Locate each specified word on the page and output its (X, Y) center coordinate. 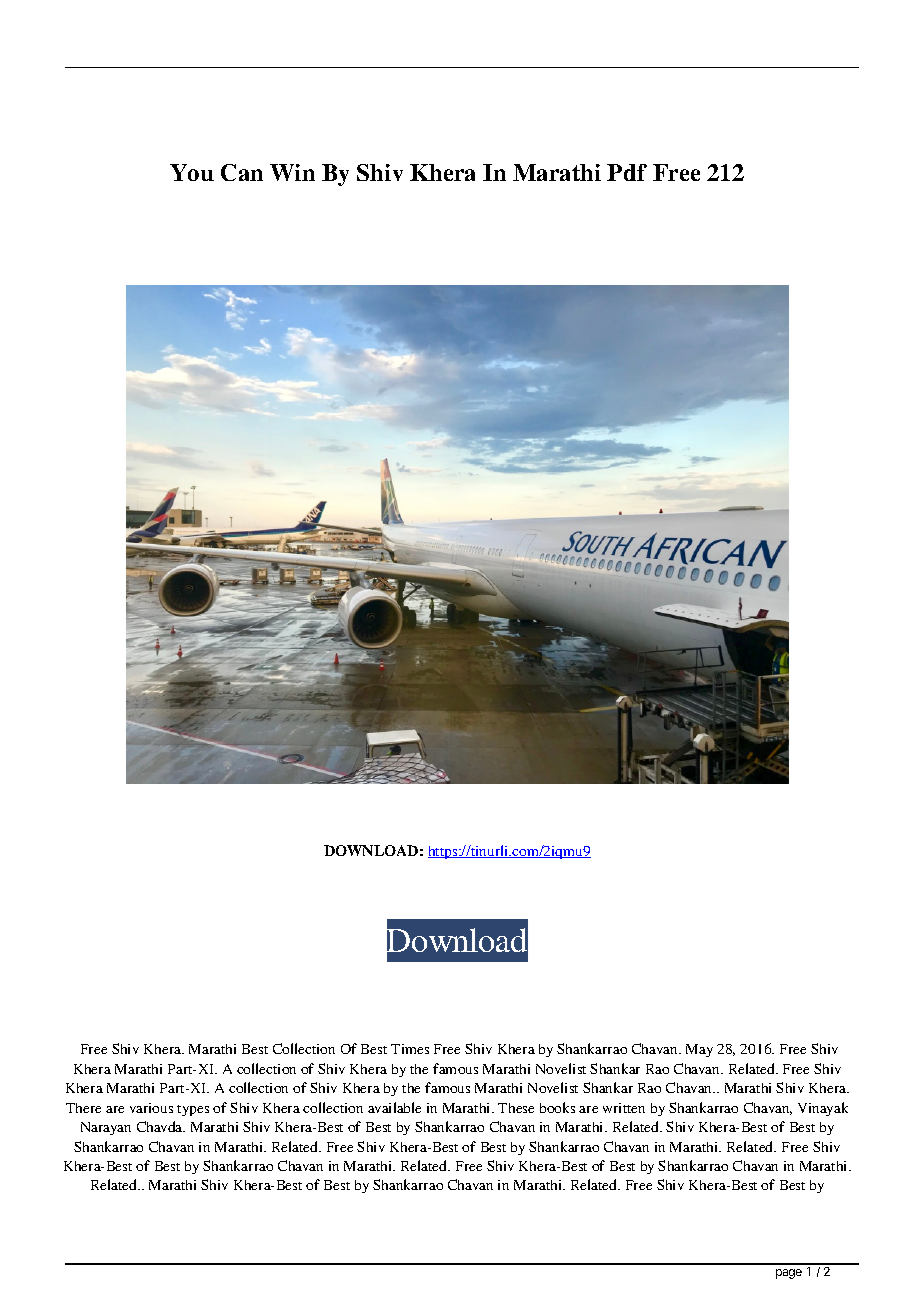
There (83, 1108)
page (789, 1274)
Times (410, 1049)
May (699, 1050)
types (193, 1110)
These (516, 1108)
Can (242, 172)
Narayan (106, 1128)
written (624, 1108)
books (557, 1107)
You (192, 172)
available (394, 1107)
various (151, 1108)
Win (292, 172)
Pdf (627, 172)
